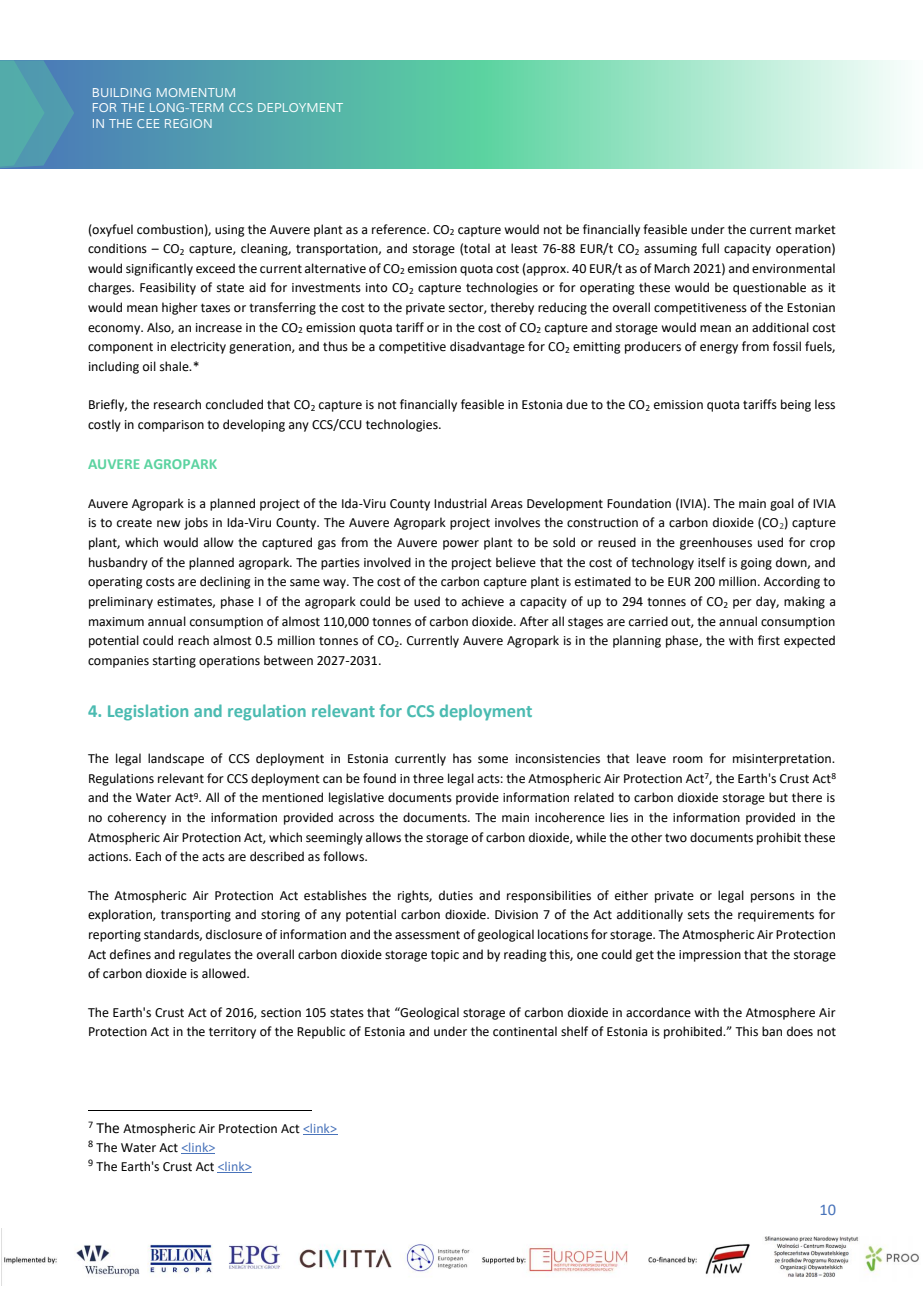 The height and width of the screenshot is (1307, 924). I want to click on territory, so click(232, 1033).
